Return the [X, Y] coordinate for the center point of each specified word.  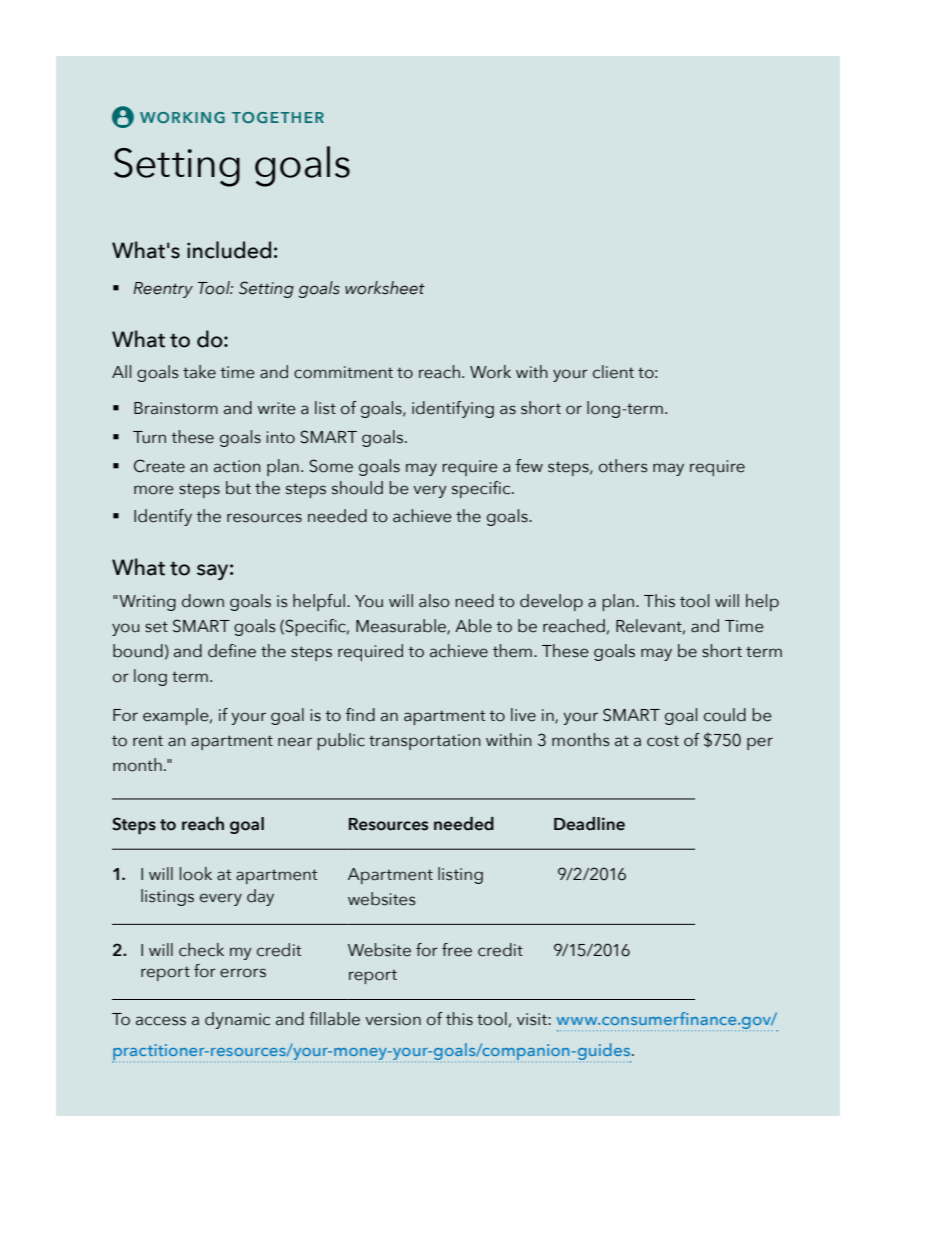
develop [551, 602]
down [203, 601]
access [161, 1021]
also [434, 601]
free [457, 950]
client [613, 372]
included [229, 250]
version [393, 1019]
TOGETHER [278, 117]
